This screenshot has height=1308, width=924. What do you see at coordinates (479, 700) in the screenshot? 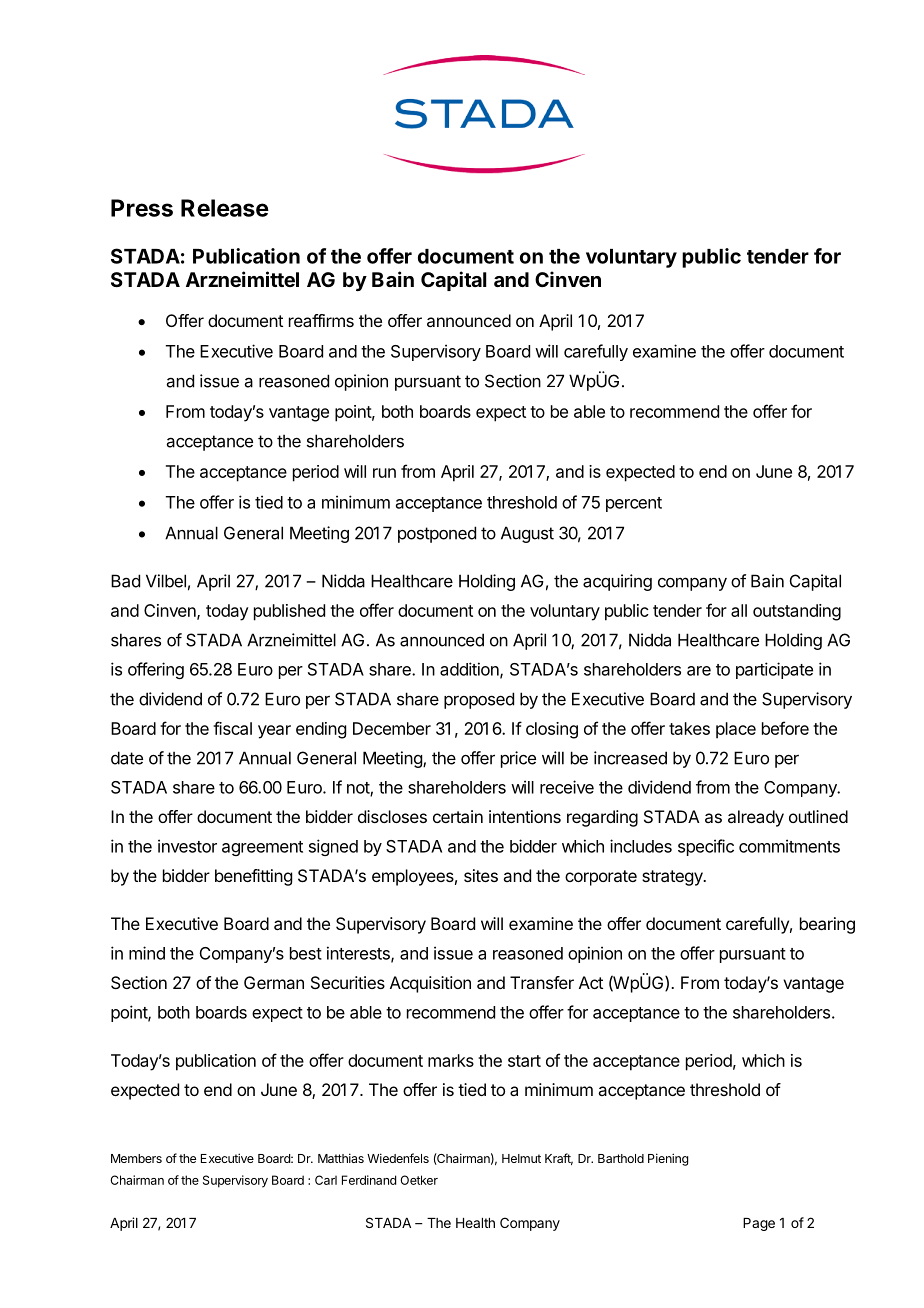
I see `proposed` at bounding box center [479, 700].
